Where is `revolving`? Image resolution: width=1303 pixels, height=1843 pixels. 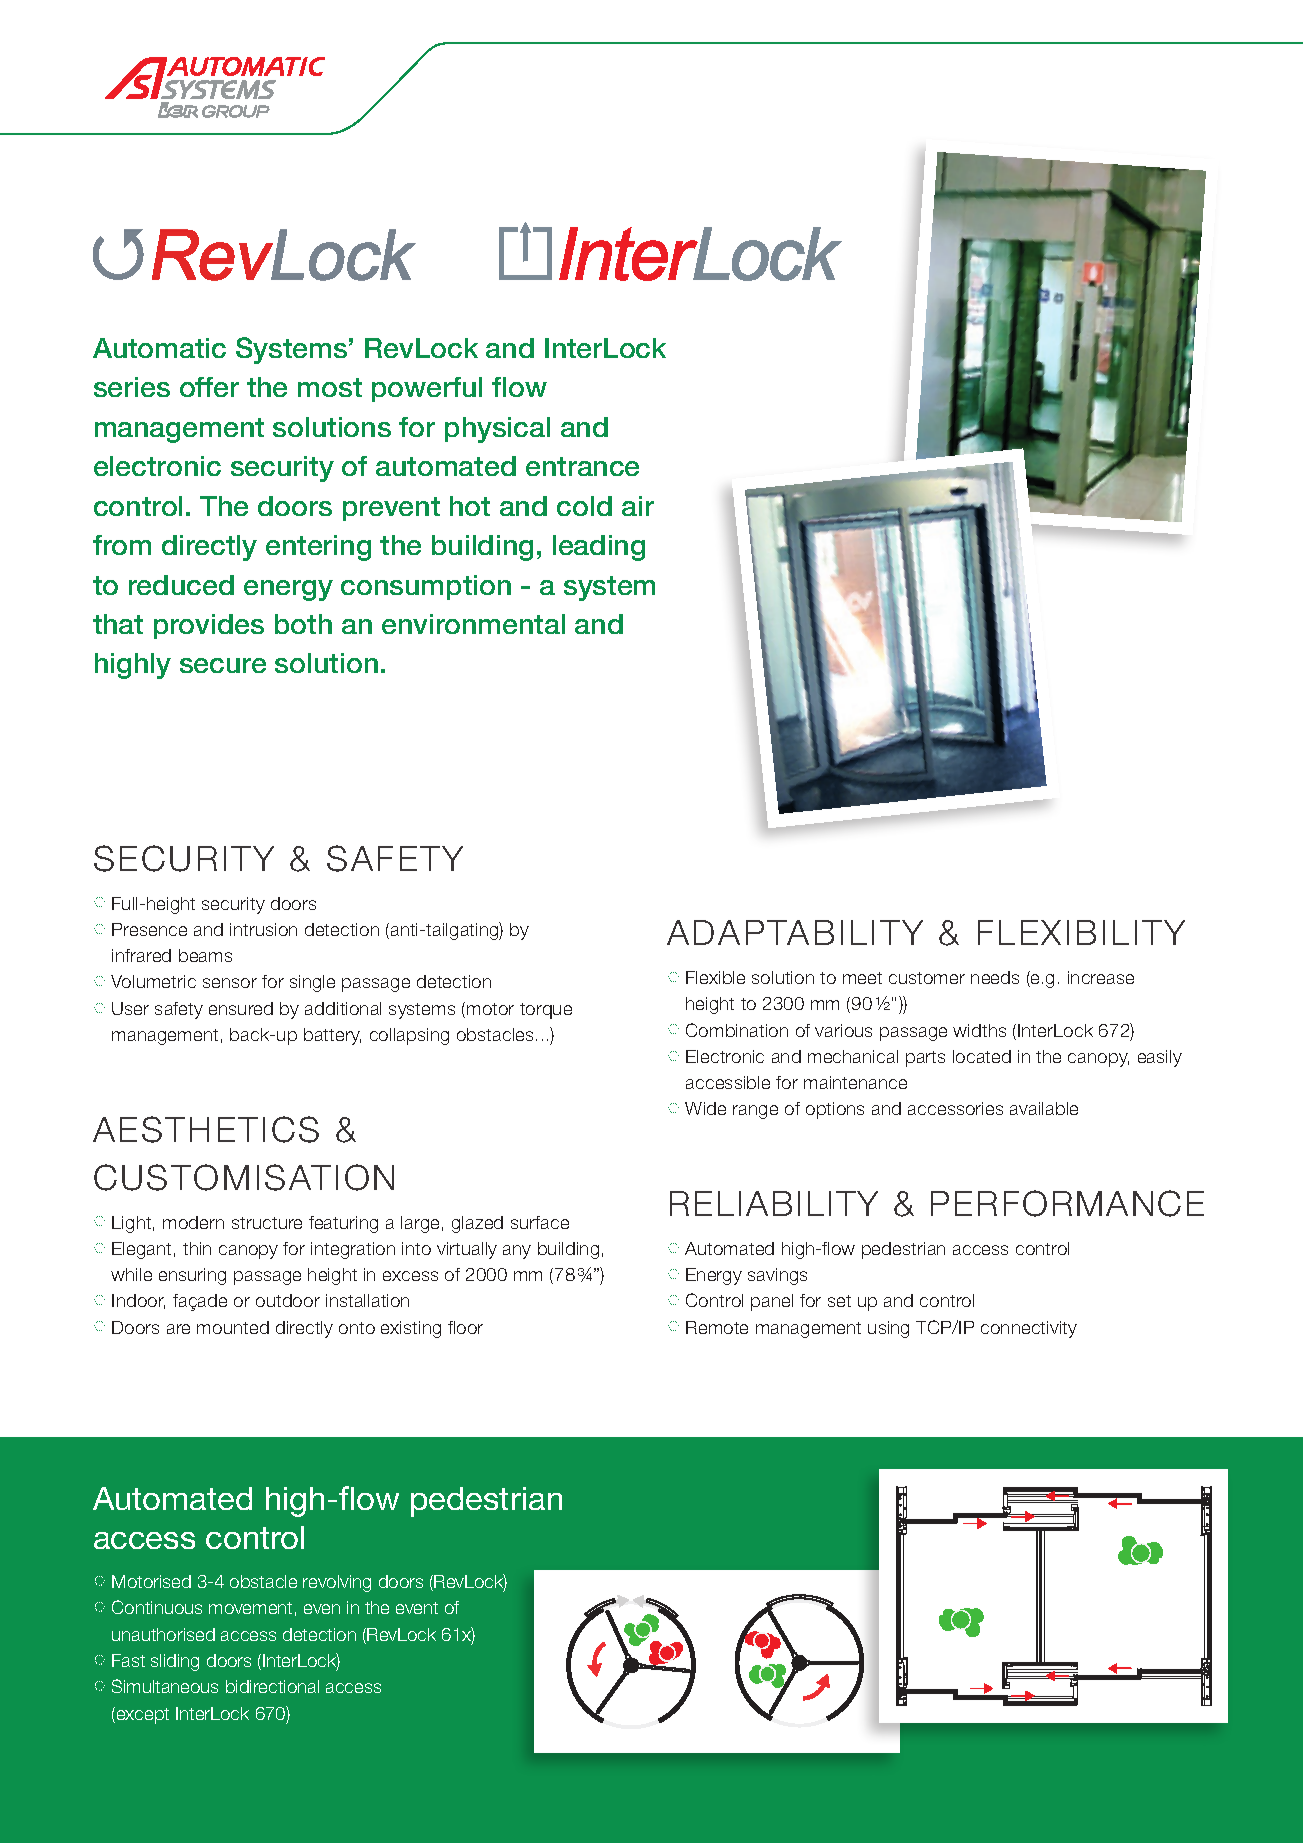 revolving is located at coordinates (337, 1583).
